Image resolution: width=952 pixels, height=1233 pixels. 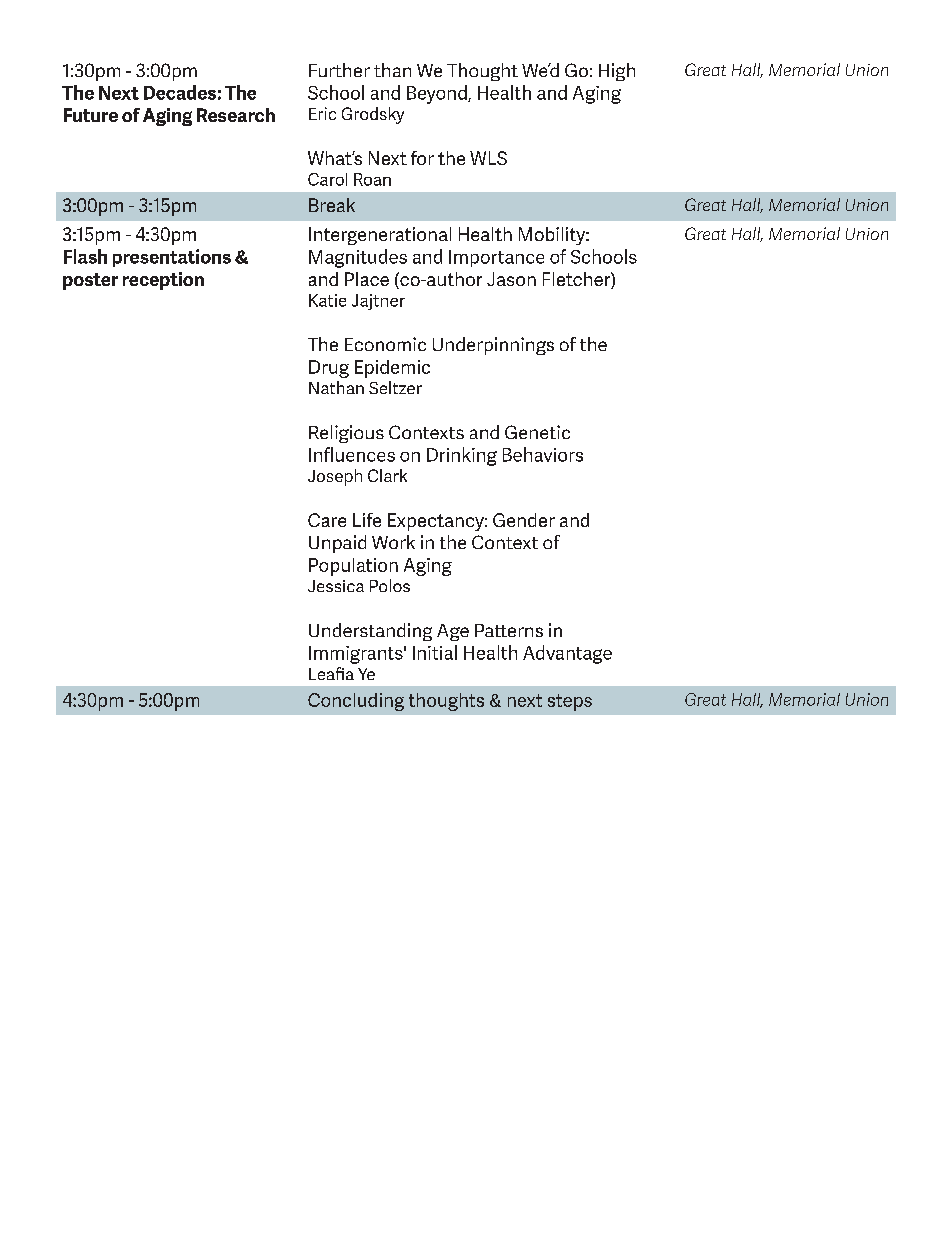 I want to click on High, so click(x=617, y=72).
